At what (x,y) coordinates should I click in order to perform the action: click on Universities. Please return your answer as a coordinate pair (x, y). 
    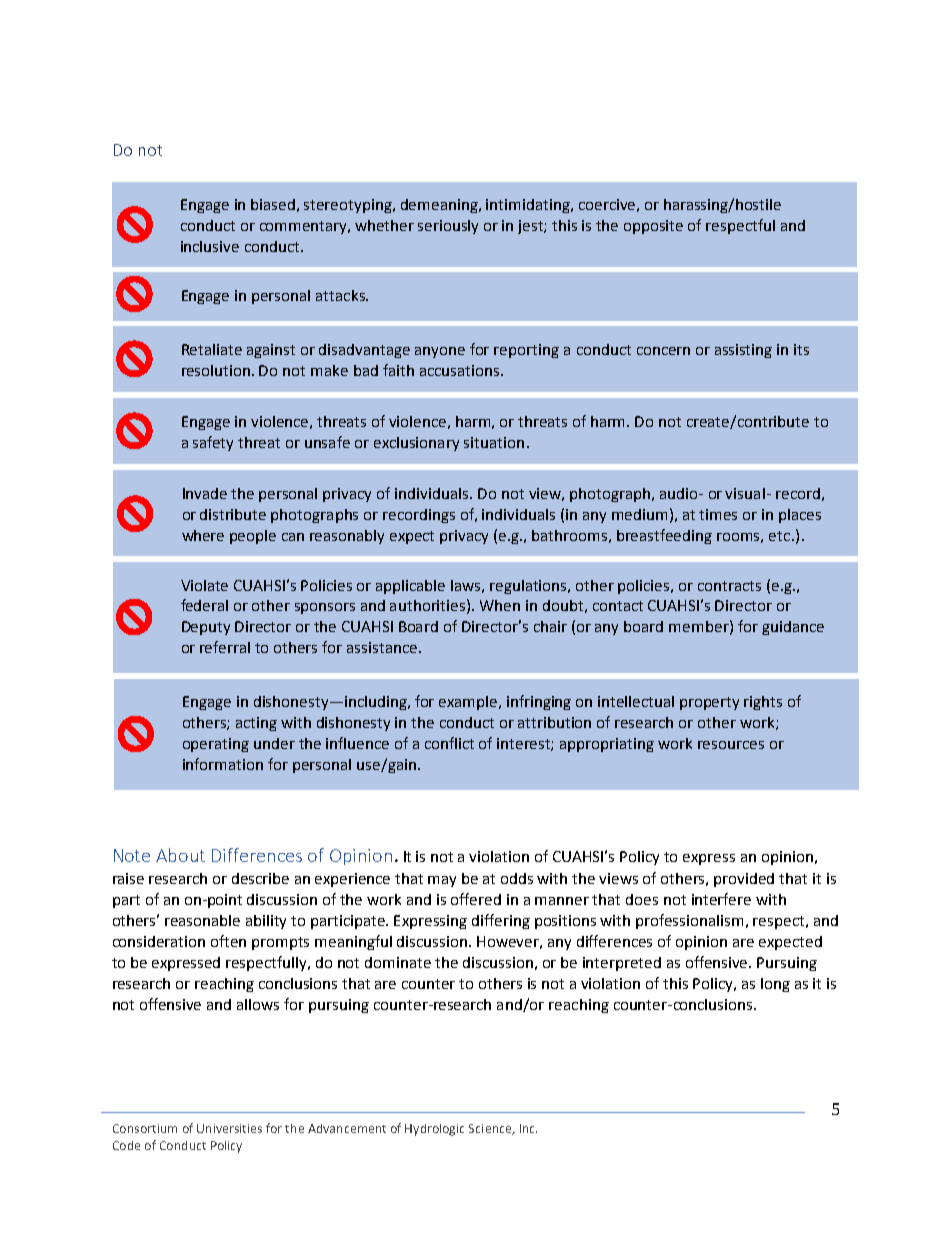
    Looking at the image, I should click on (229, 1128).
